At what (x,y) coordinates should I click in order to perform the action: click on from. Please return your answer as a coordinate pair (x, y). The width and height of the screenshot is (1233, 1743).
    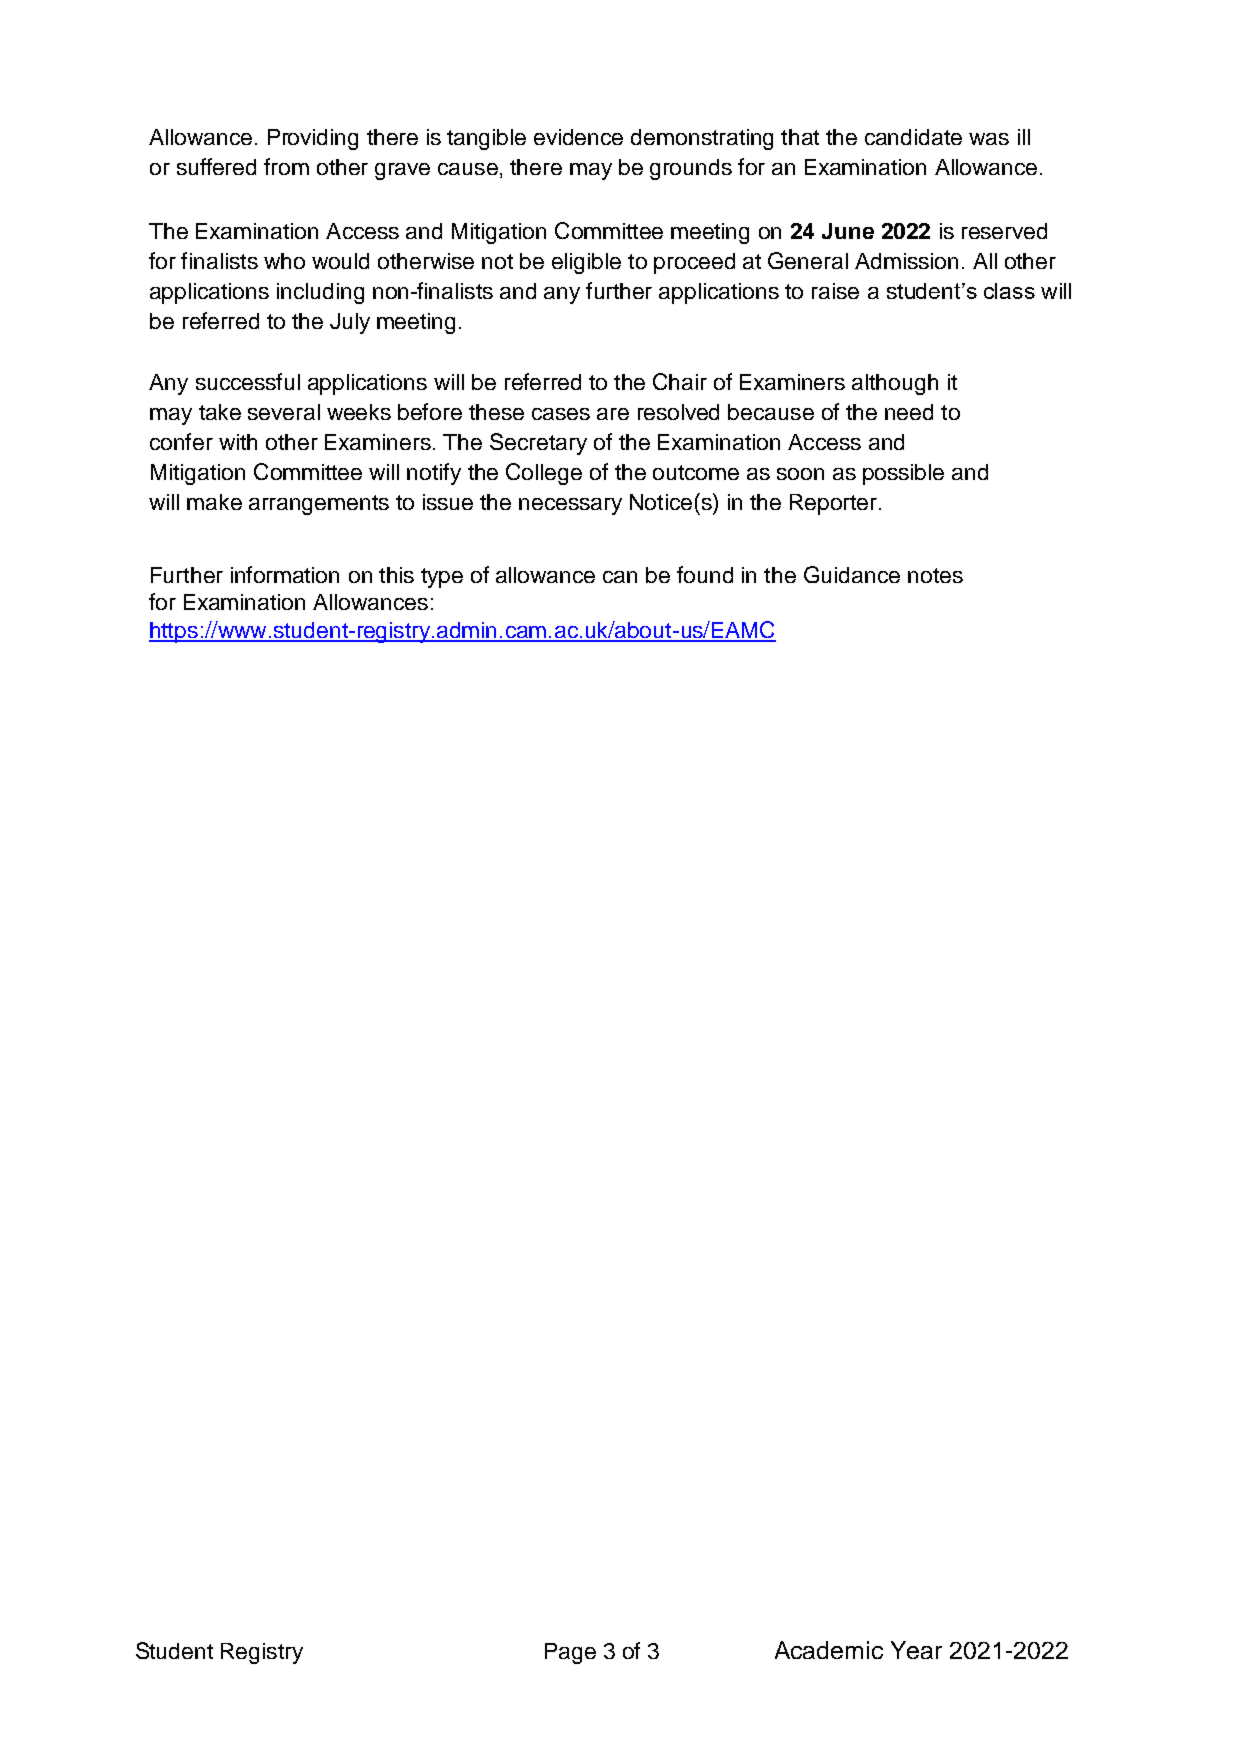
    Looking at the image, I should click on (286, 166).
